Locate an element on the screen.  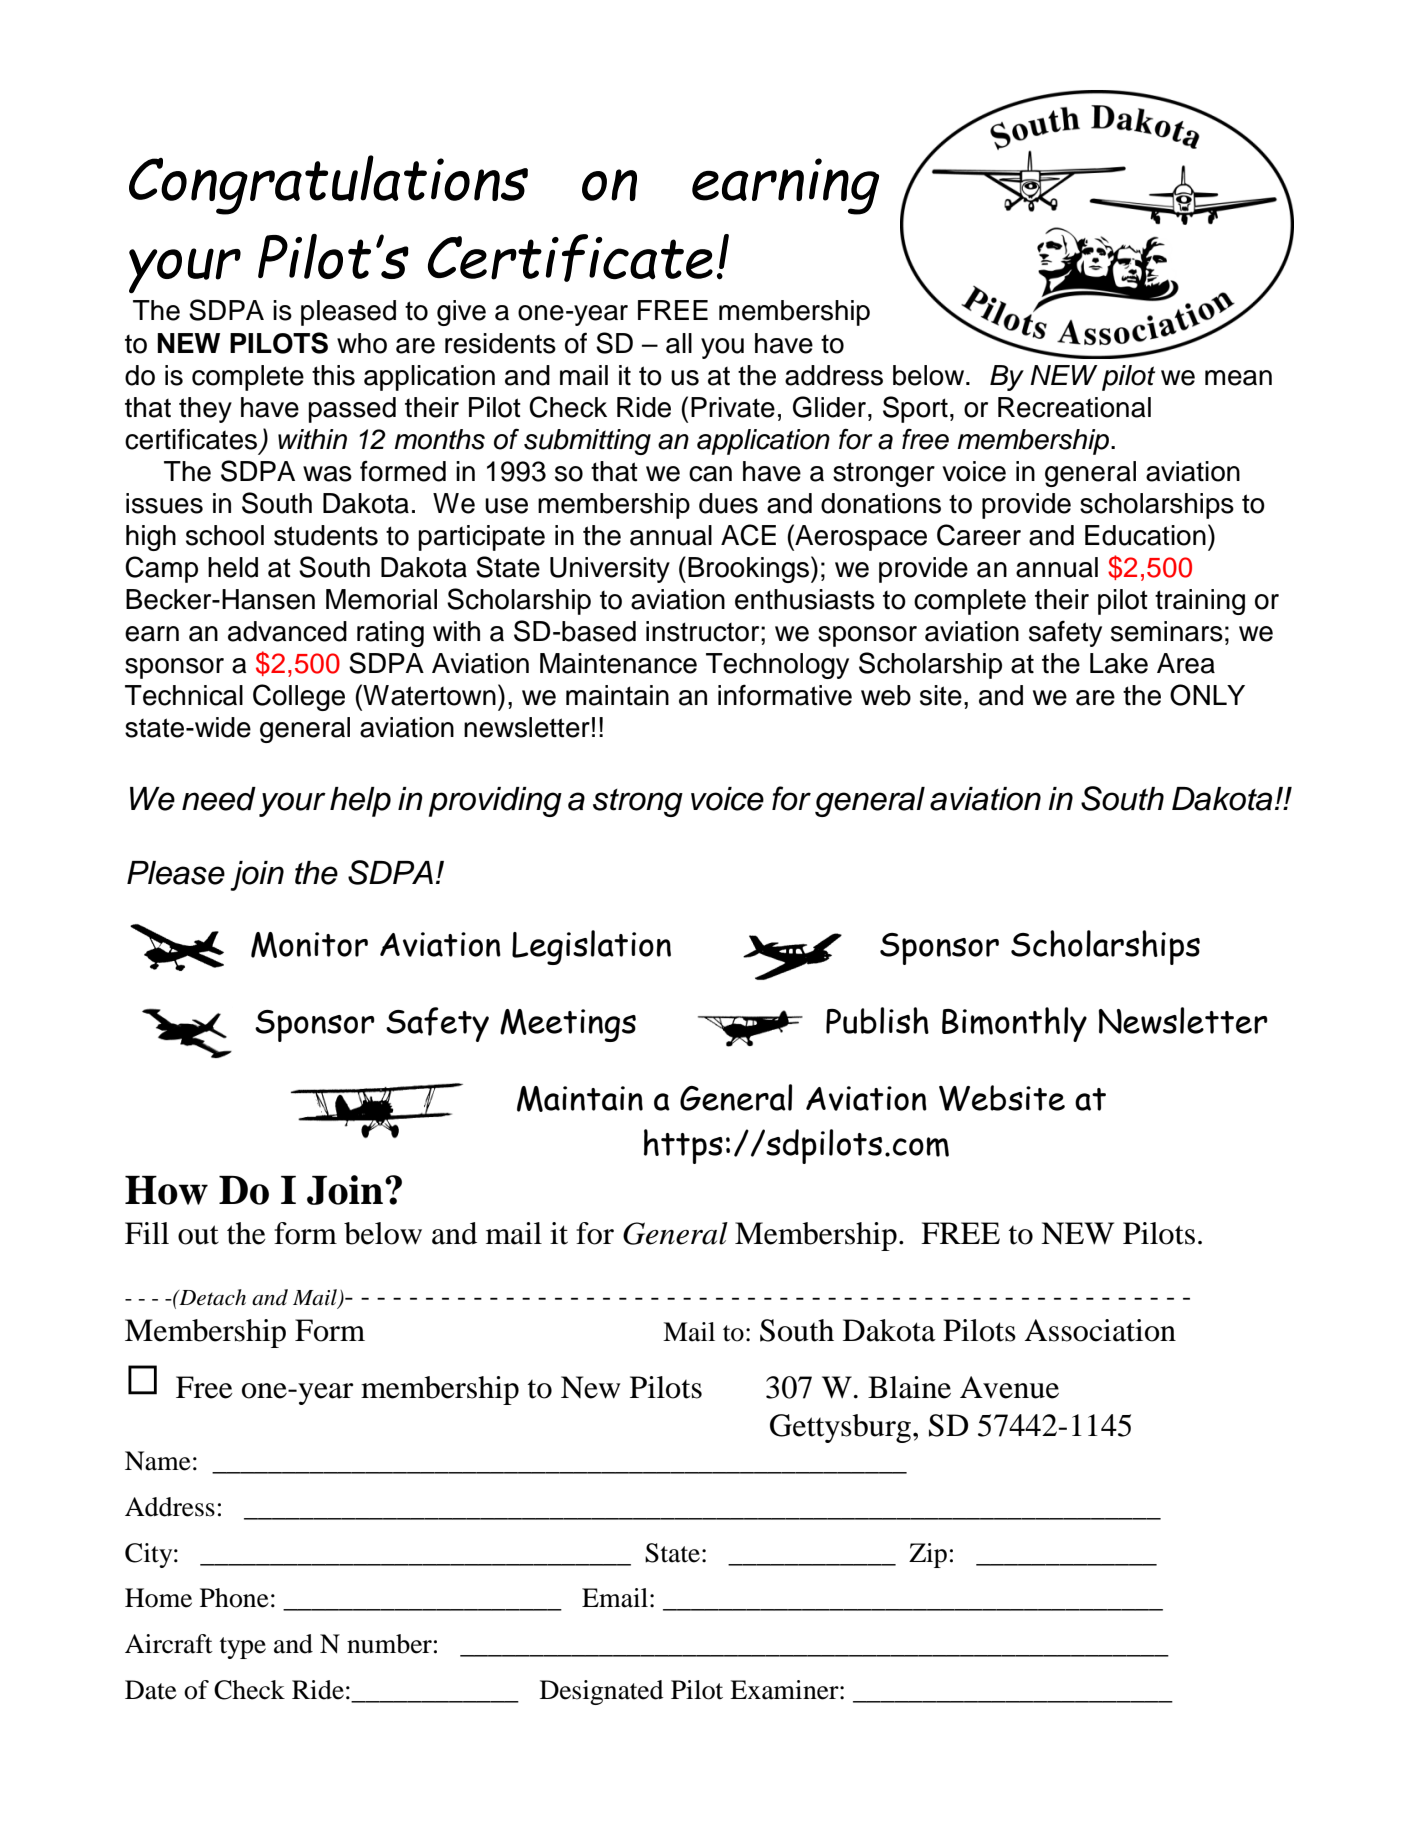
Maintenance is located at coordinates (618, 663).
